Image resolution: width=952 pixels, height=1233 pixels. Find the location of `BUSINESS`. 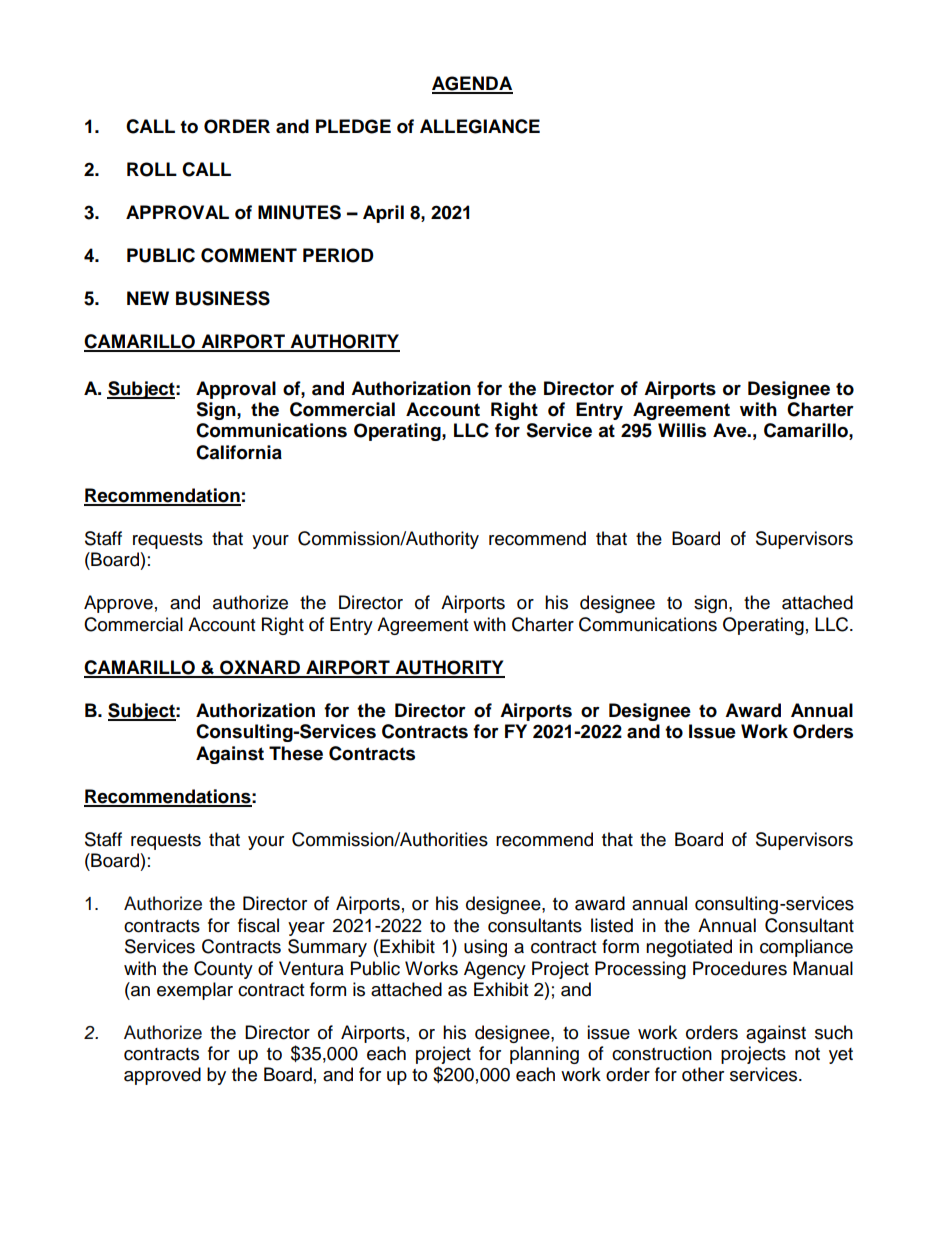

BUSINESS is located at coordinates (223, 298).
